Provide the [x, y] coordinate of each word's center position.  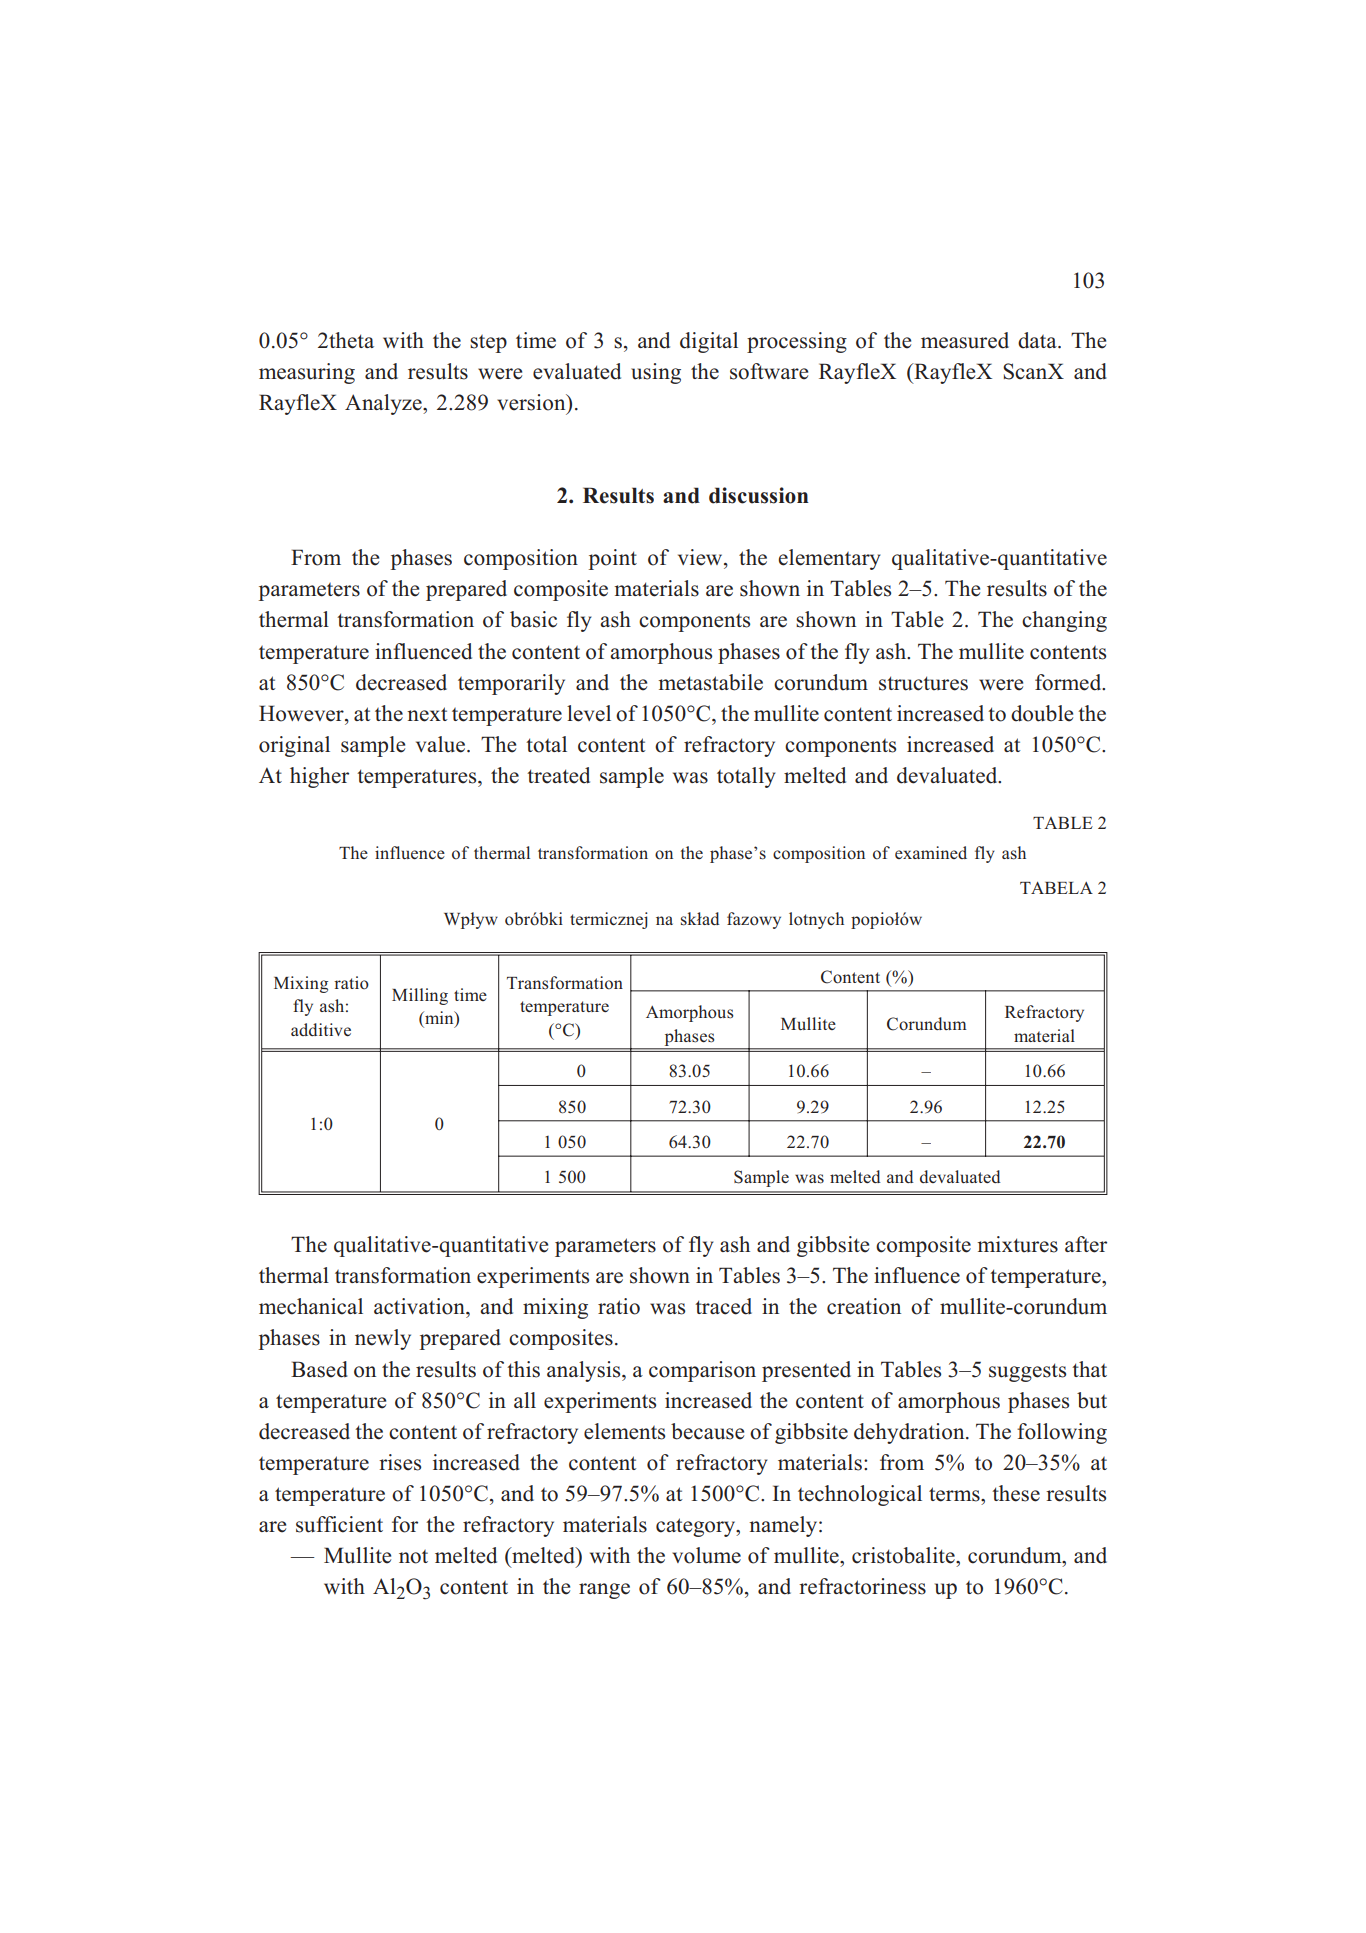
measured [965, 340]
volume [706, 1555]
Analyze [384, 404]
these [1016, 1493]
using [656, 373]
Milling [420, 996]
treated [558, 775]
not [413, 1557]
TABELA [1056, 888]
